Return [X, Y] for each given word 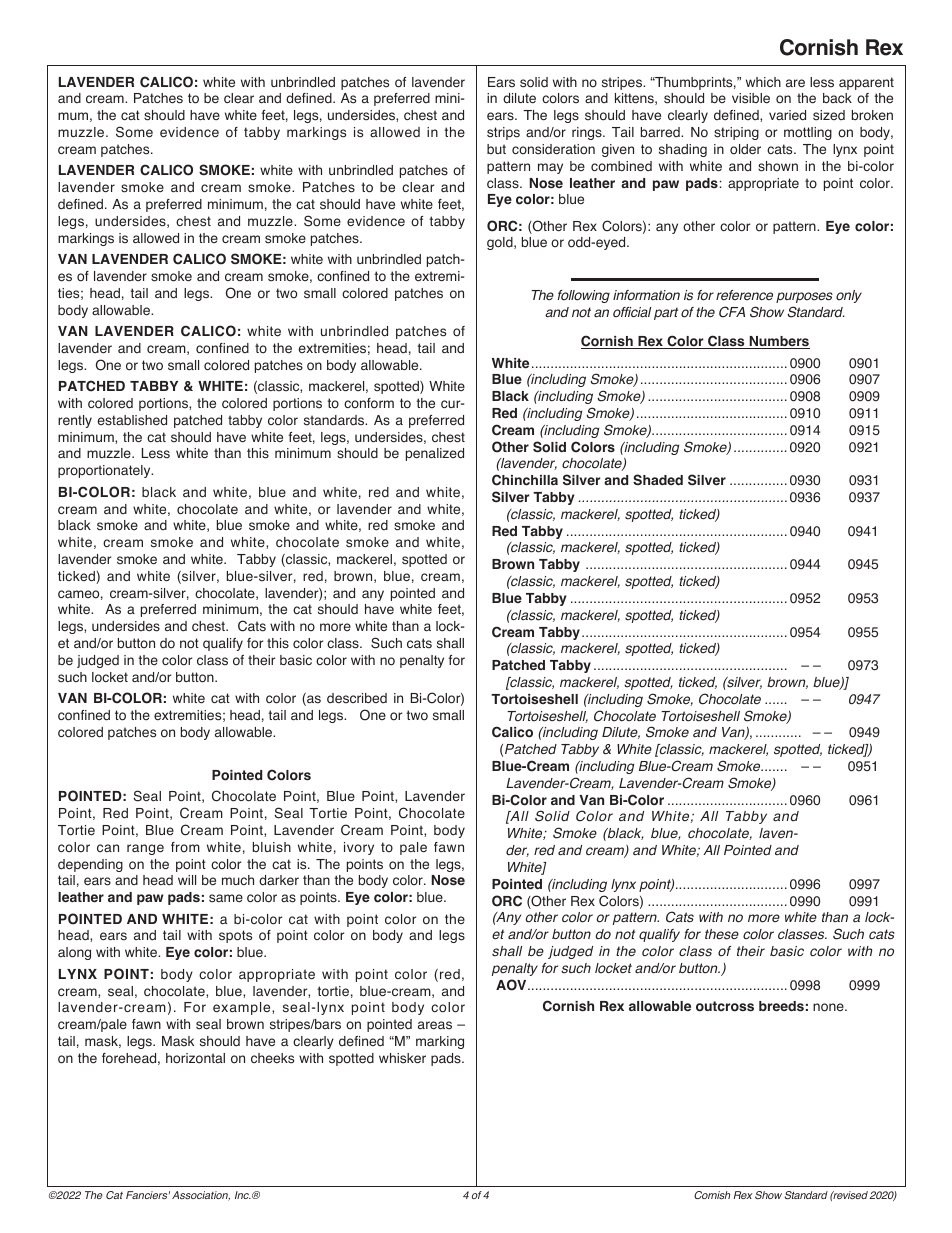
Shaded [658, 480]
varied [787, 115]
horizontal [195, 1058]
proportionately [105, 471]
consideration [553, 149]
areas [435, 1025]
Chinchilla [525, 480]
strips [503, 133]
